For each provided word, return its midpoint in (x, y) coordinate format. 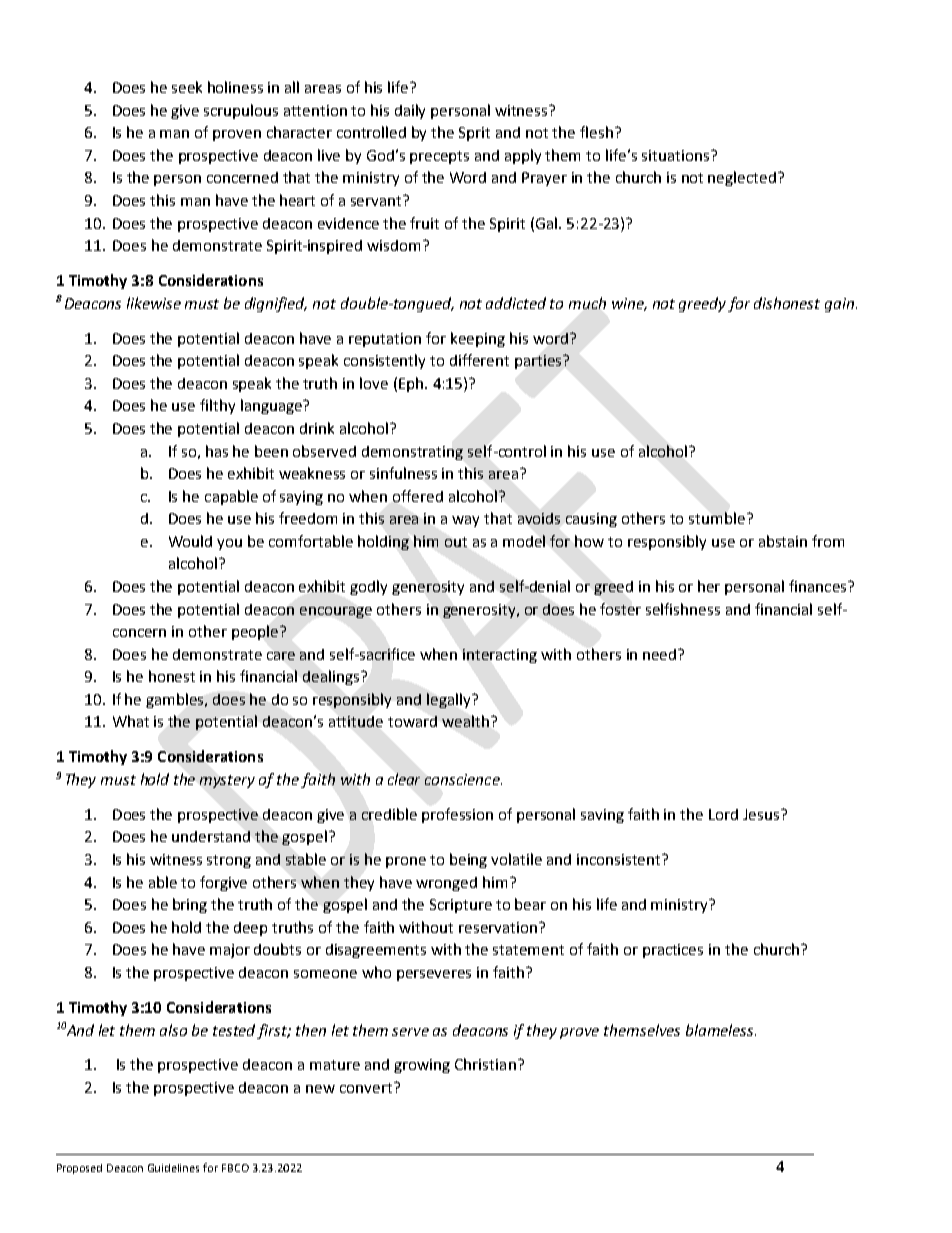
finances (819, 586)
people (256, 632)
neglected (742, 178)
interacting (500, 656)
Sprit (474, 134)
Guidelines (173, 1168)
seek (187, 87)
